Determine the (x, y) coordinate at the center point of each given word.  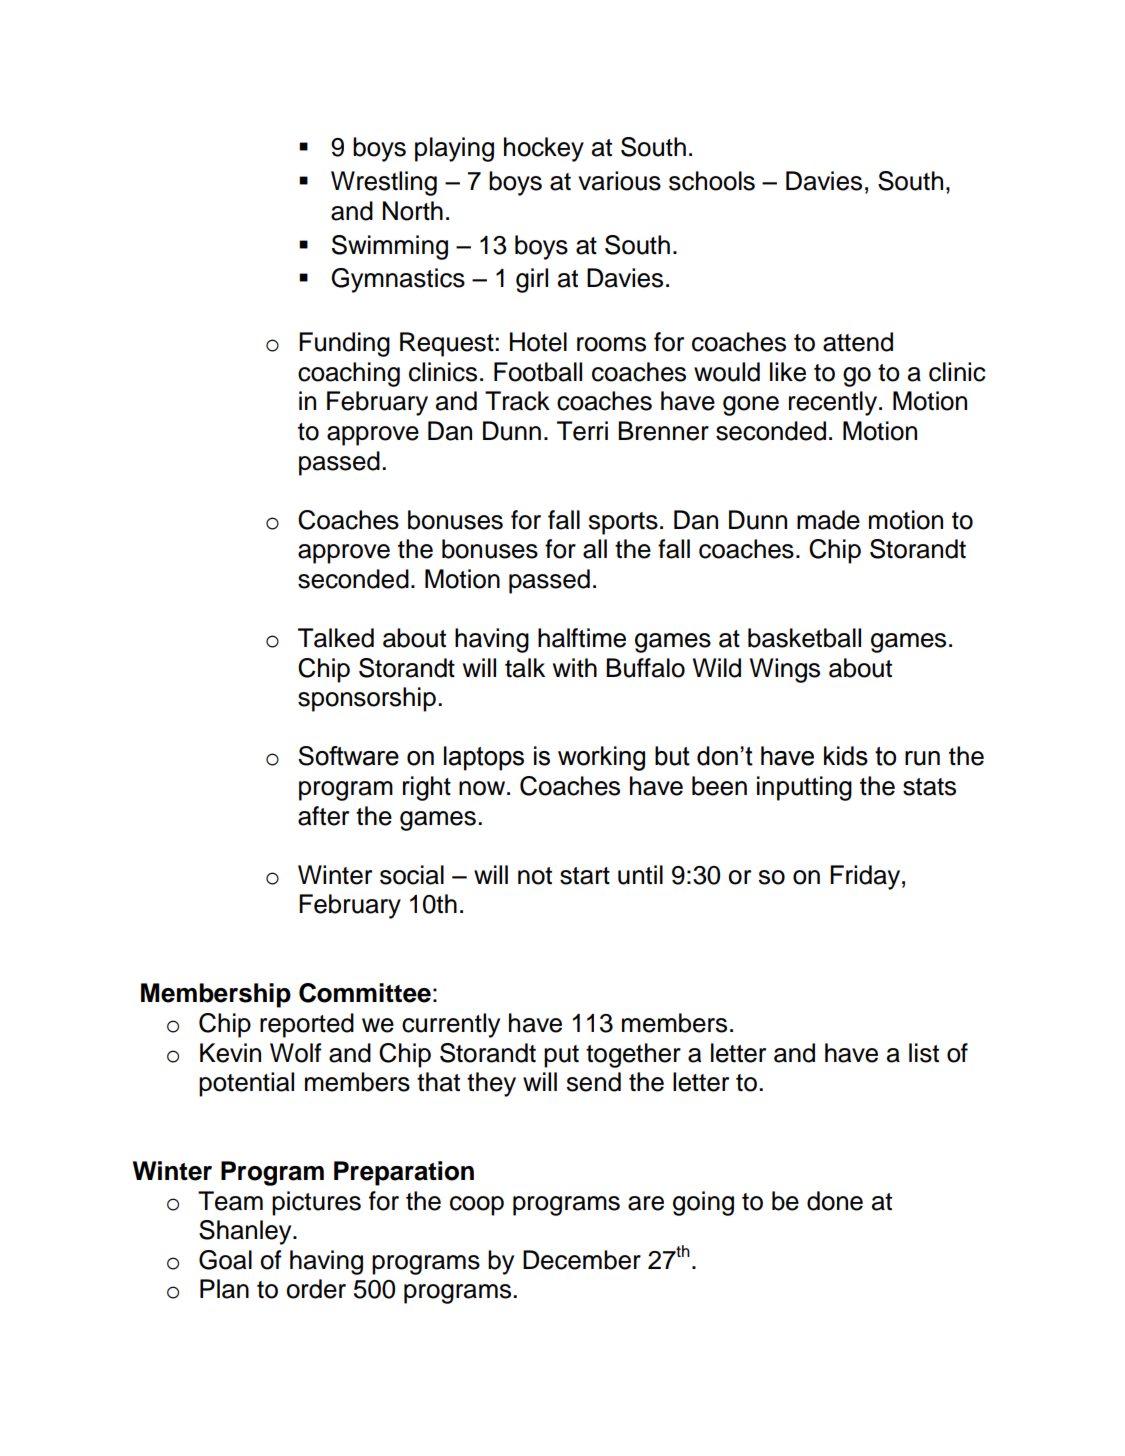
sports (623, 523)
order (316, 1289)
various (619, 181)
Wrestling (384, 183)
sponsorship (367, 699)
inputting (804, 788)
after (323, 816)
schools (712, 181)
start (585, 876)
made (828, 520)
